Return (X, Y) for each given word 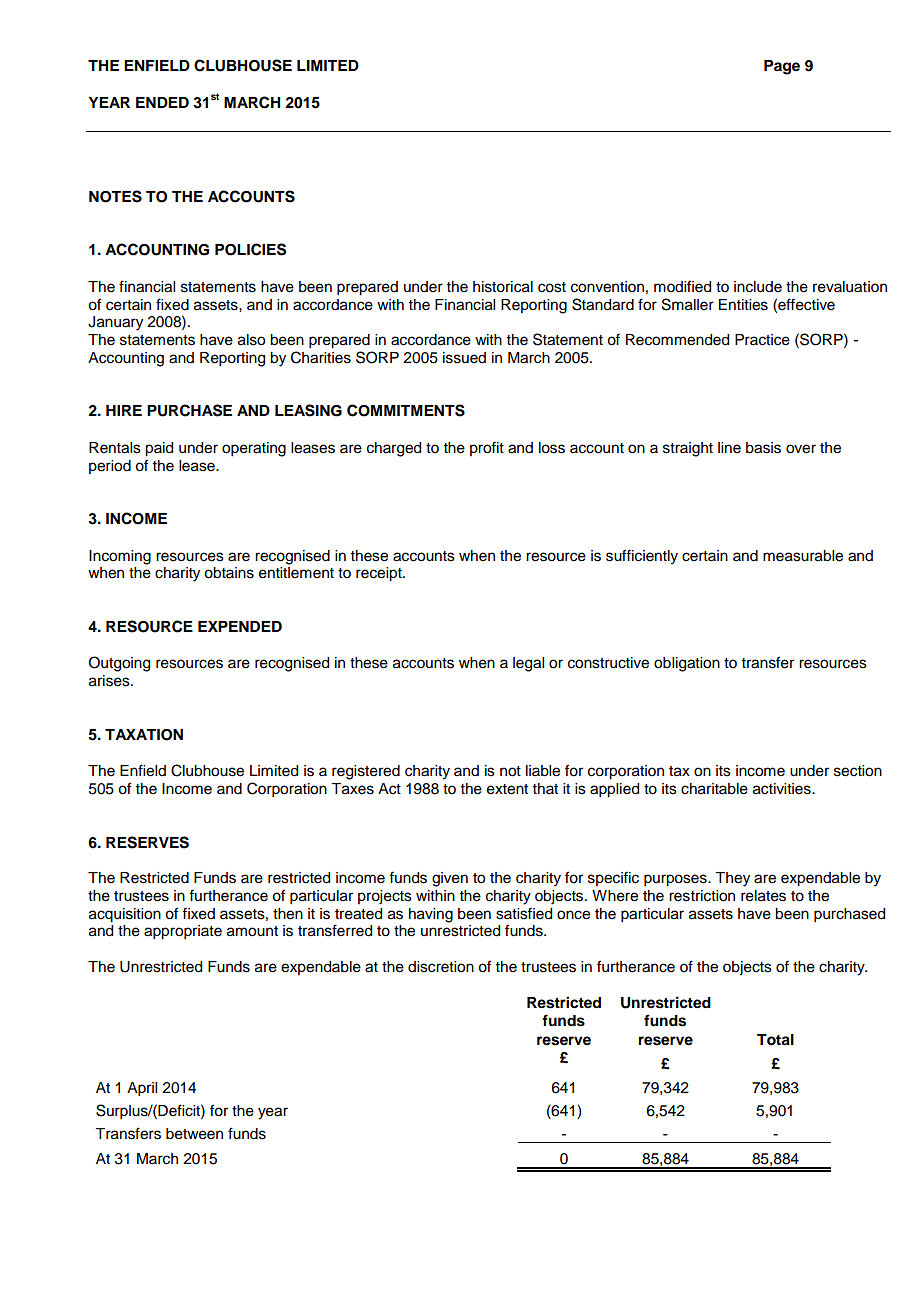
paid (159, 449)
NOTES (115, 196)
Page (782, 67)
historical (503, 287)
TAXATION (144, 735)
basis (763, 448)
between (194, 1134)
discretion (441, 967)
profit (487, 448)
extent (507, 789)
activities (783, 789)
